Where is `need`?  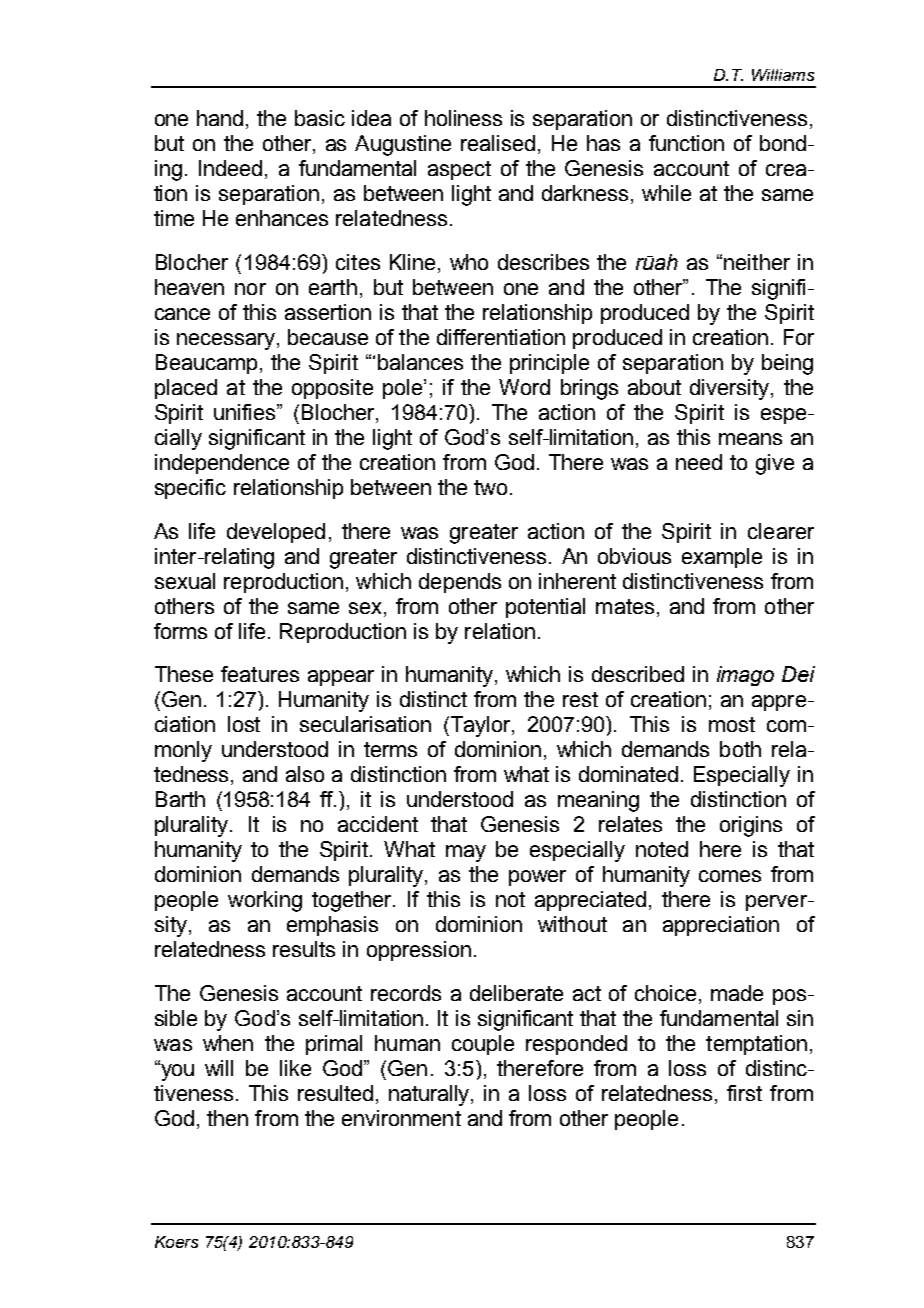 need is located at coordinates (699, 462).
